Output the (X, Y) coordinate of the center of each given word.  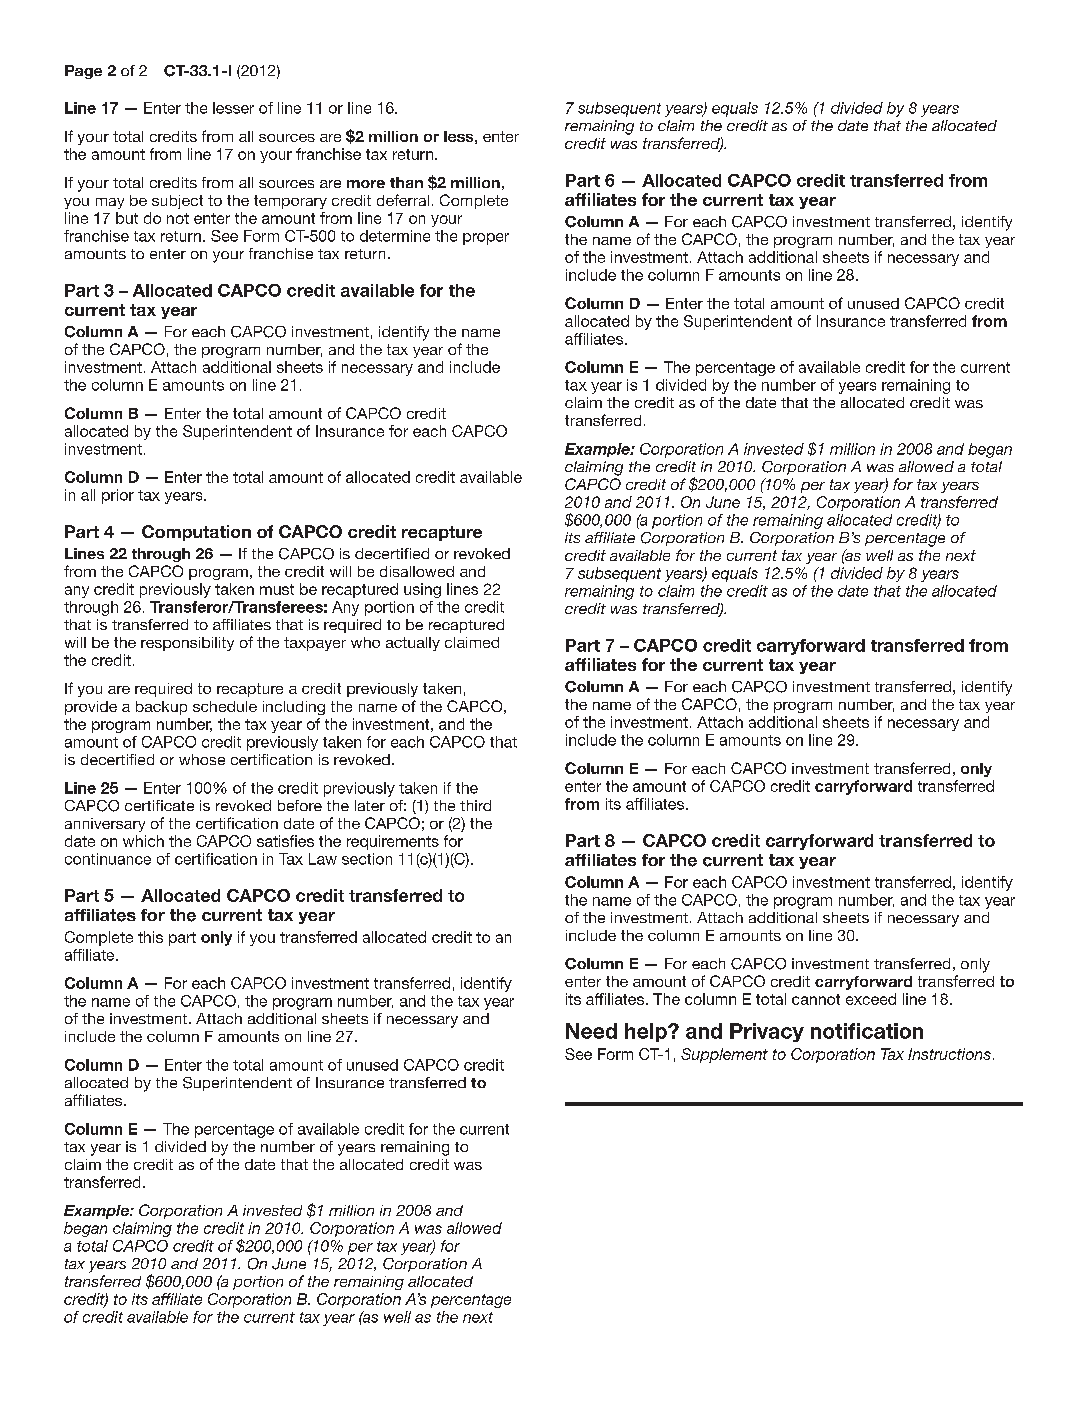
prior (118, 496)
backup (161, 708)
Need (591, 1031)
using (422, 590)
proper (486, 239)
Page (83, 72)
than (406, 182)
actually (413, 644)
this (150, 937)
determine (395, 236)
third (475, 805)
